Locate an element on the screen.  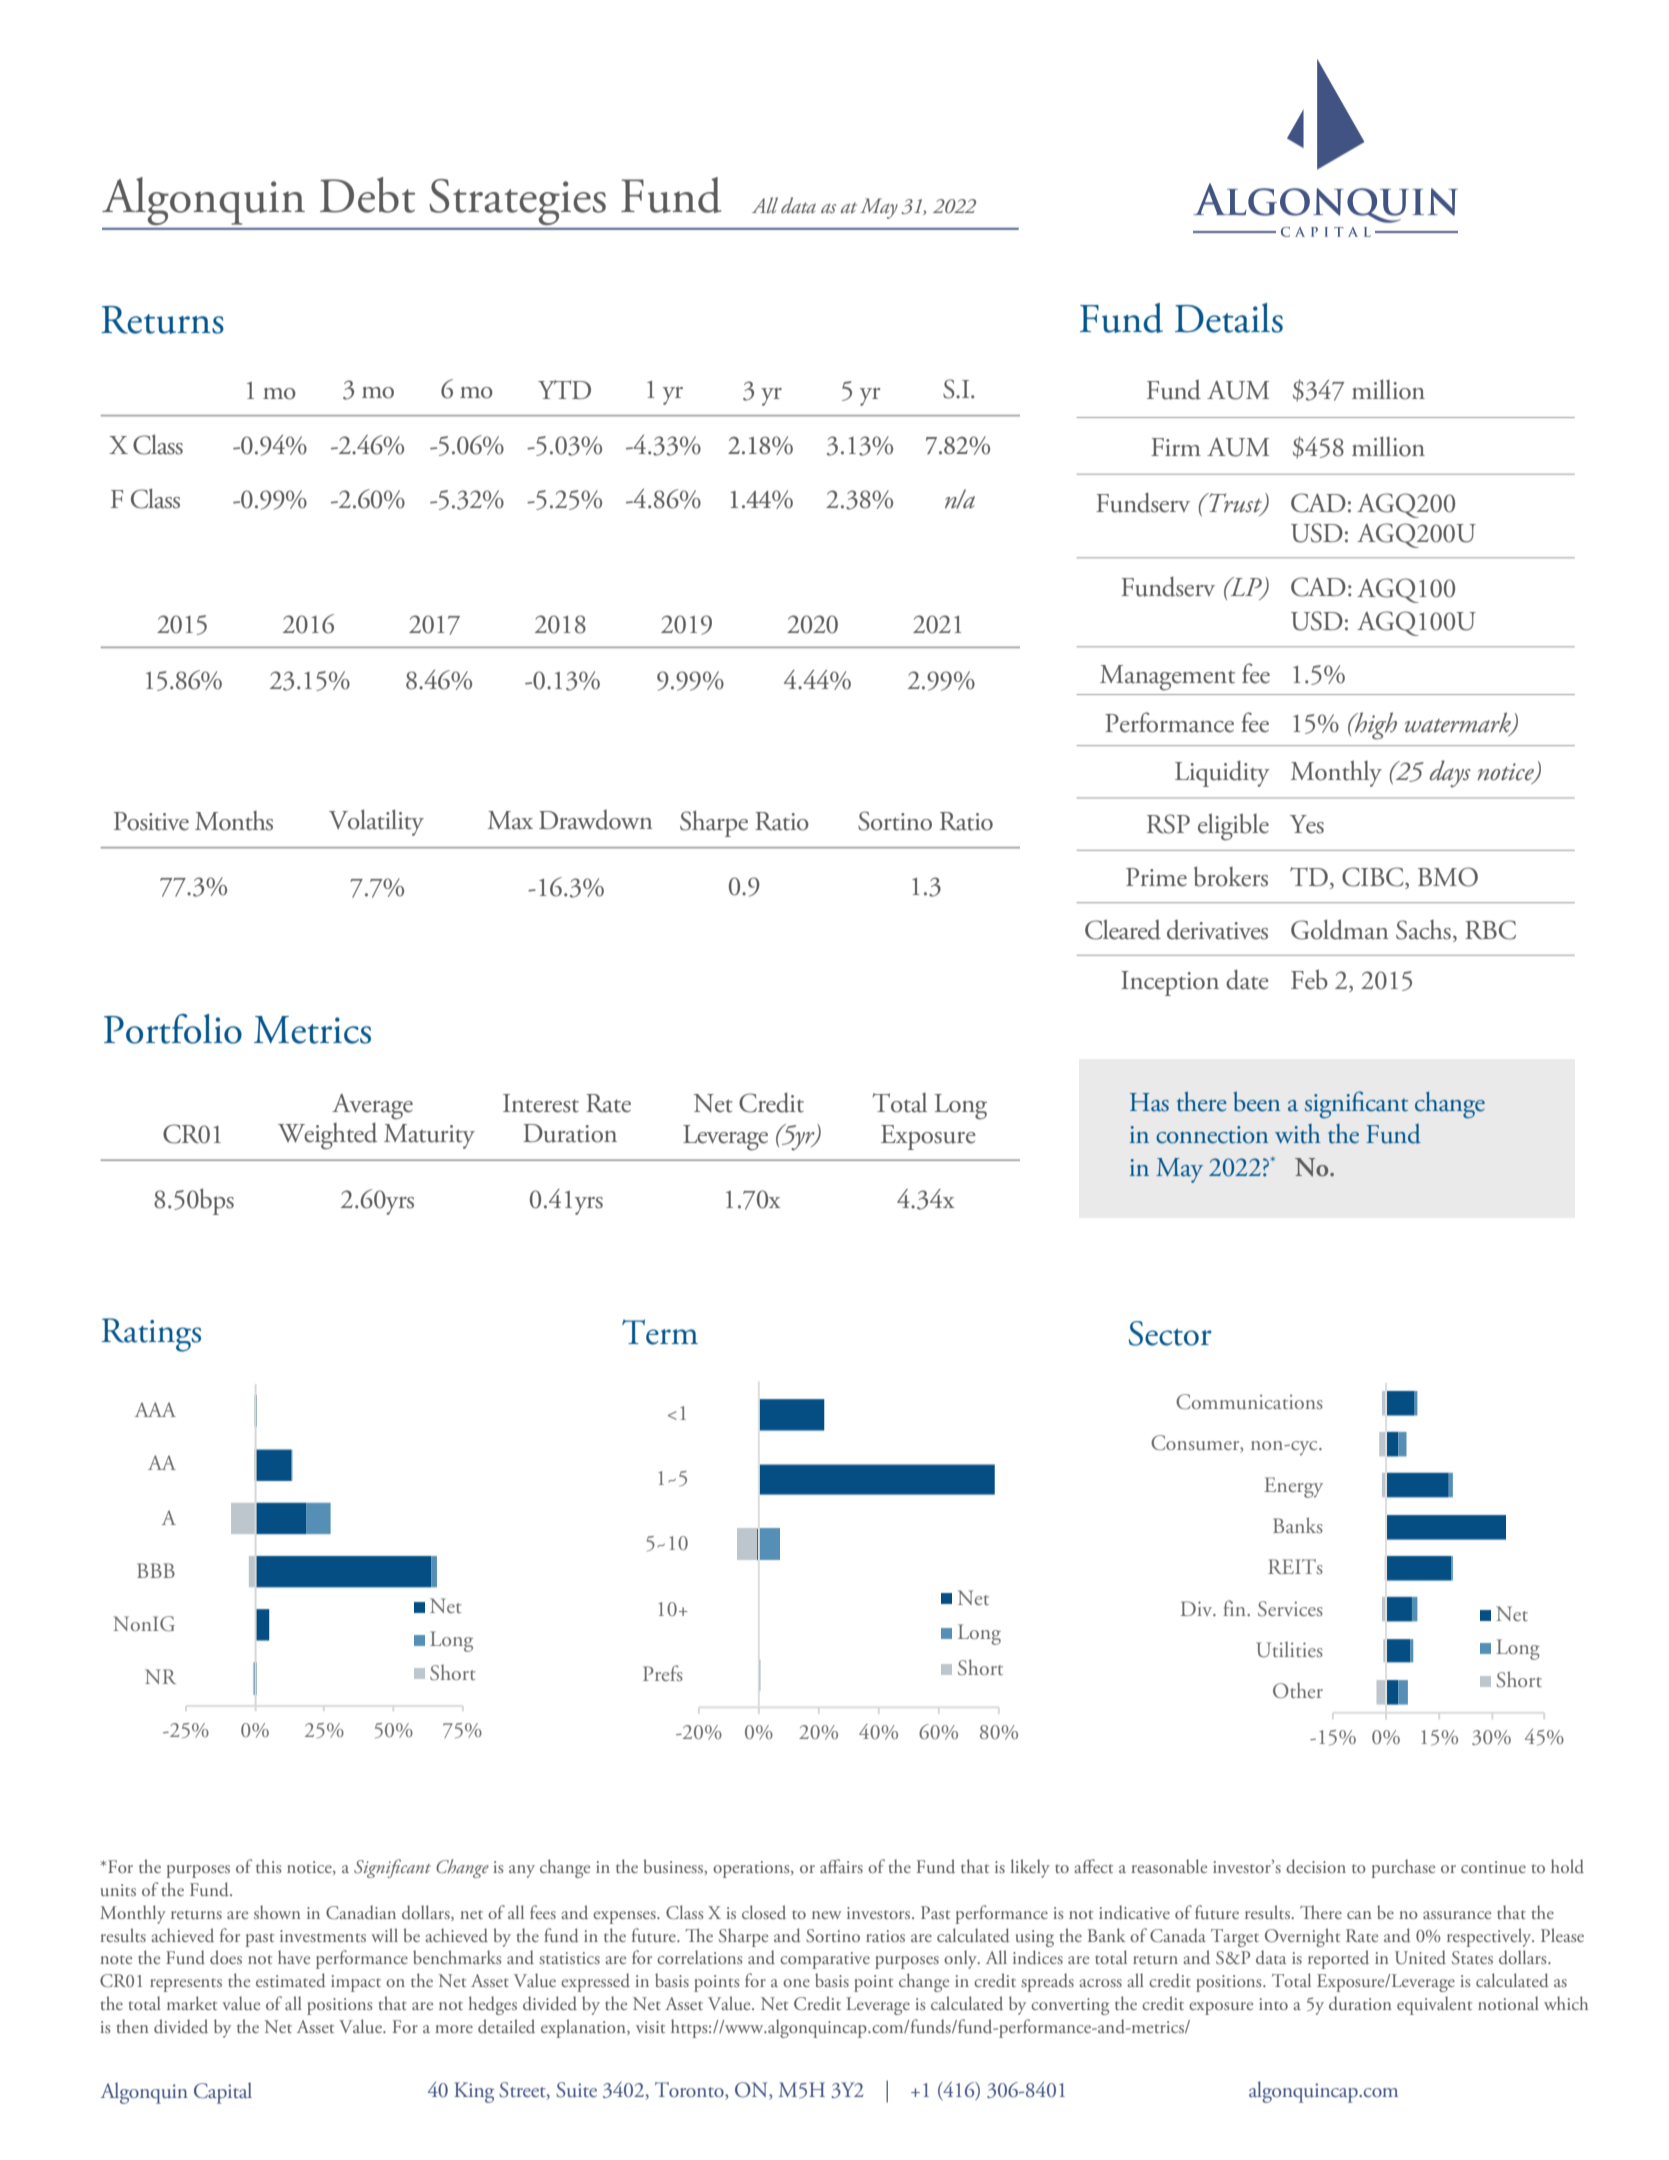
Prefs is located at coordinates (663, 1673).
